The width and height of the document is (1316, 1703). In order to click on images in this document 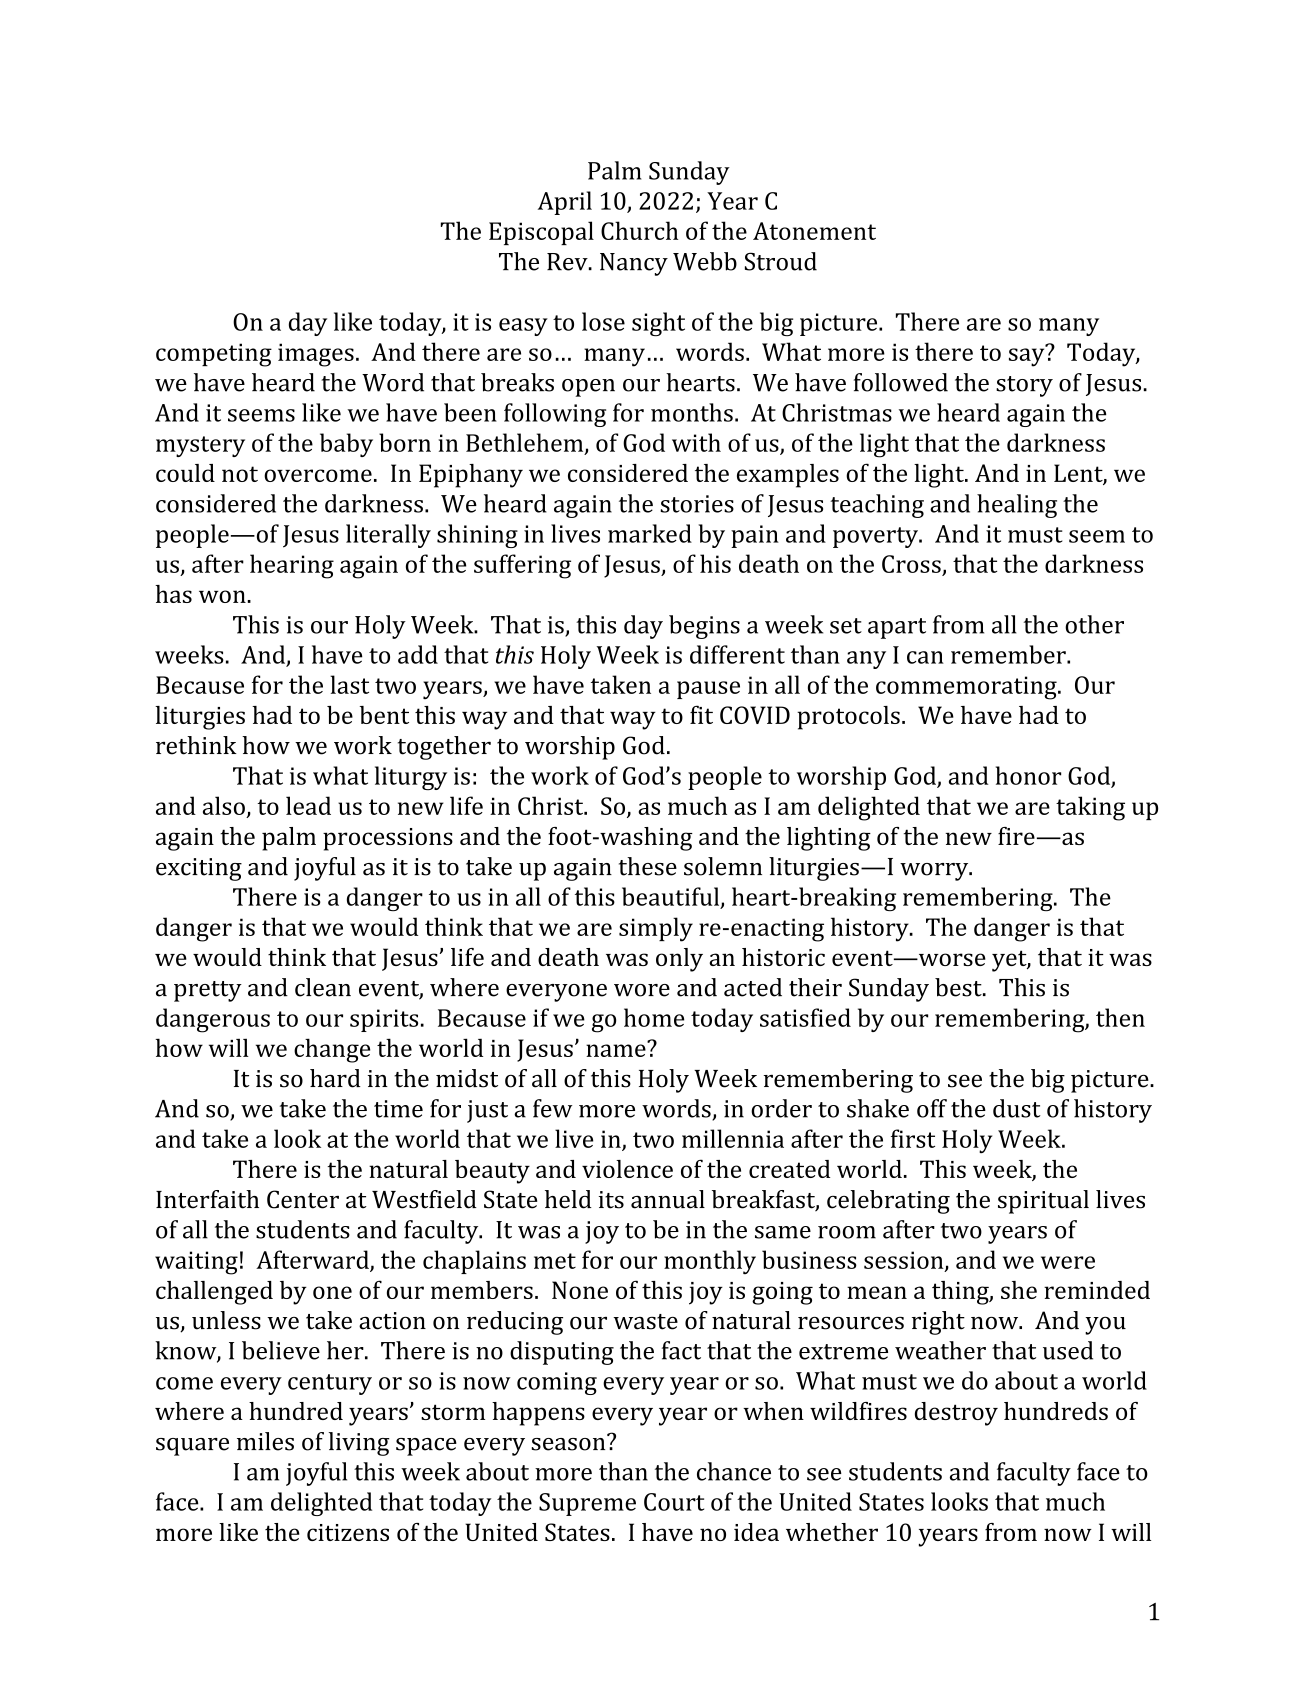, I will do `click(316, 355)`.
